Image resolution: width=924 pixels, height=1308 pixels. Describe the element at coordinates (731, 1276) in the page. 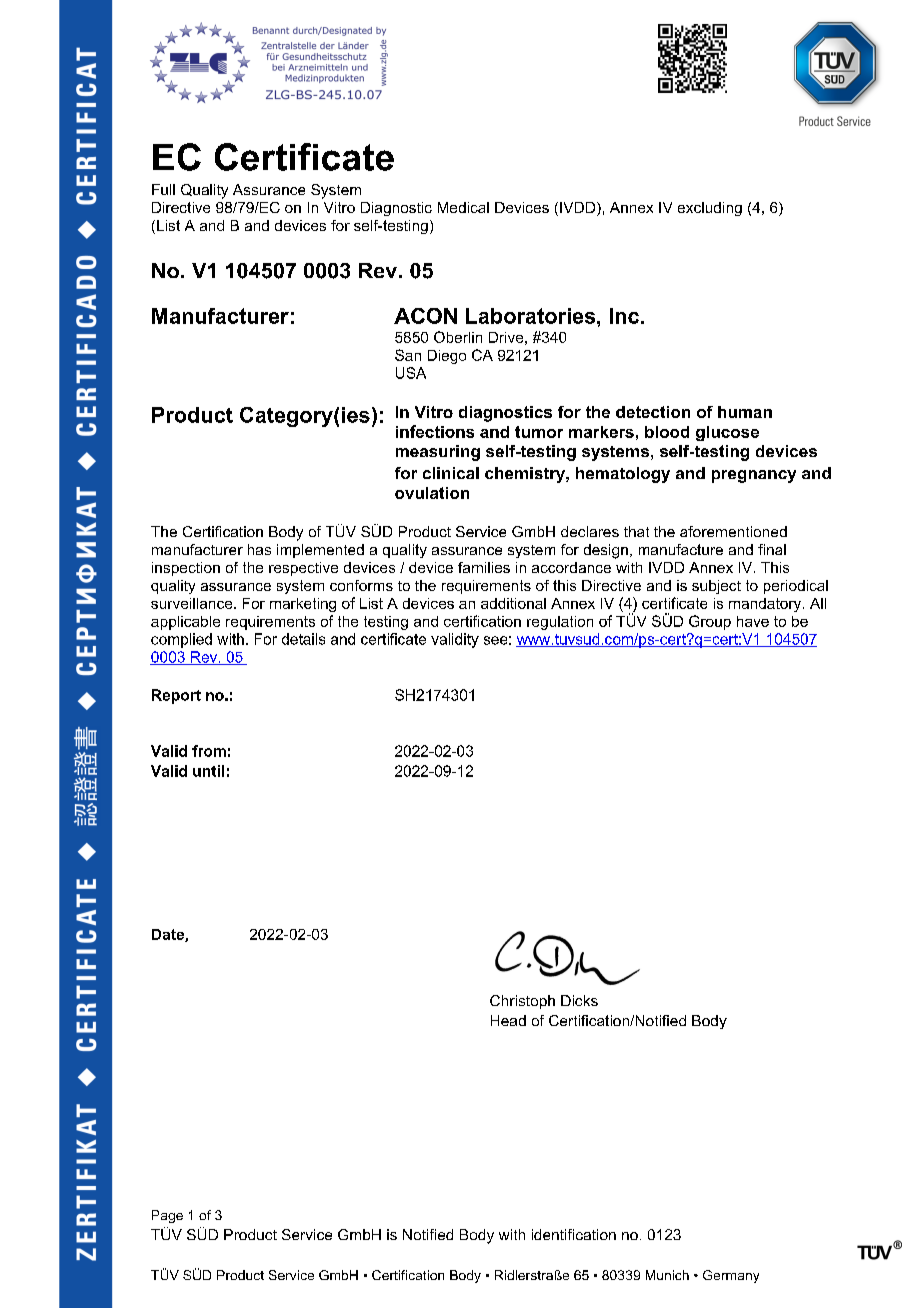

I see `Germany` at that location.
